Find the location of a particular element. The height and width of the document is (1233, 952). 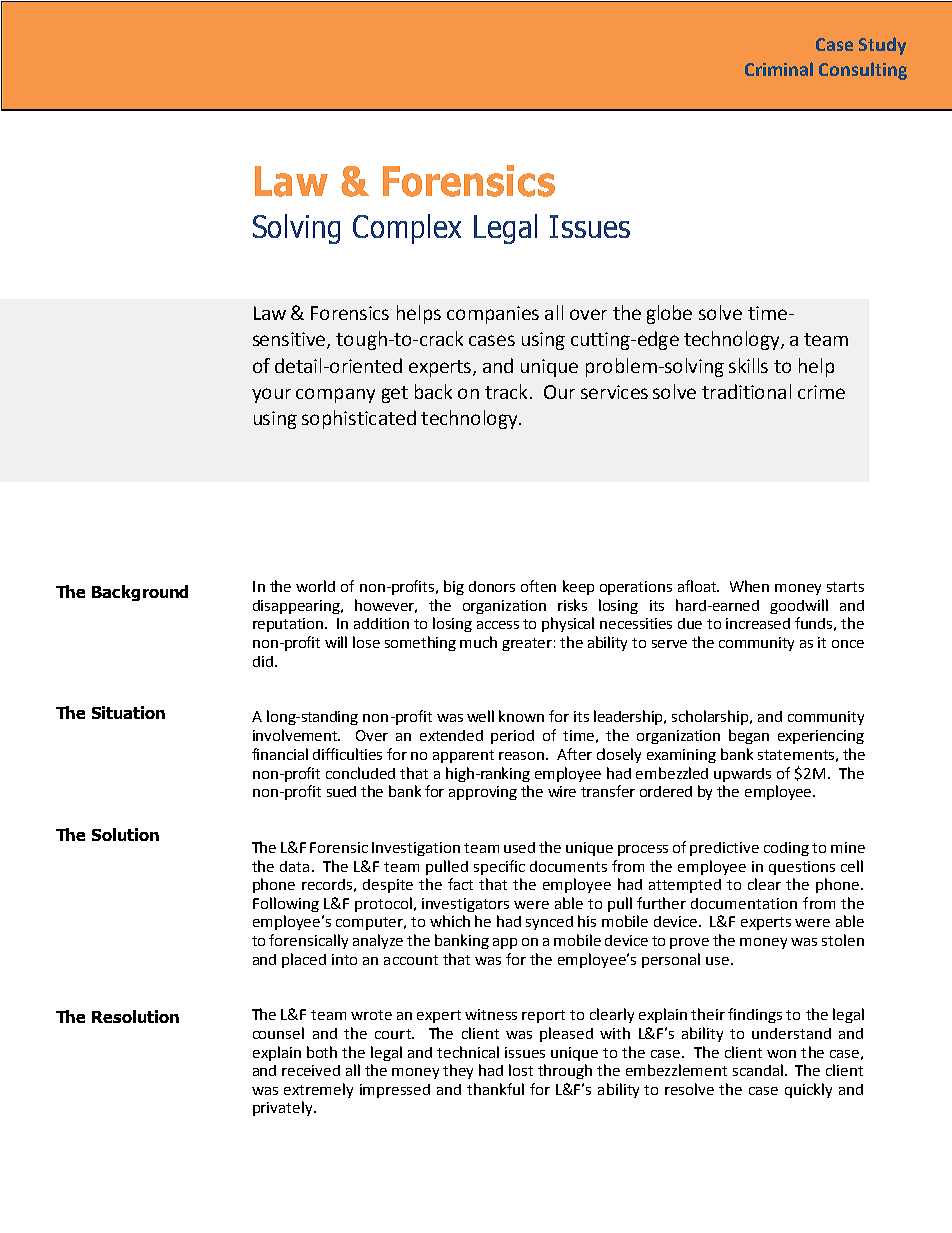

skills is located at coordinates (748, 365).
